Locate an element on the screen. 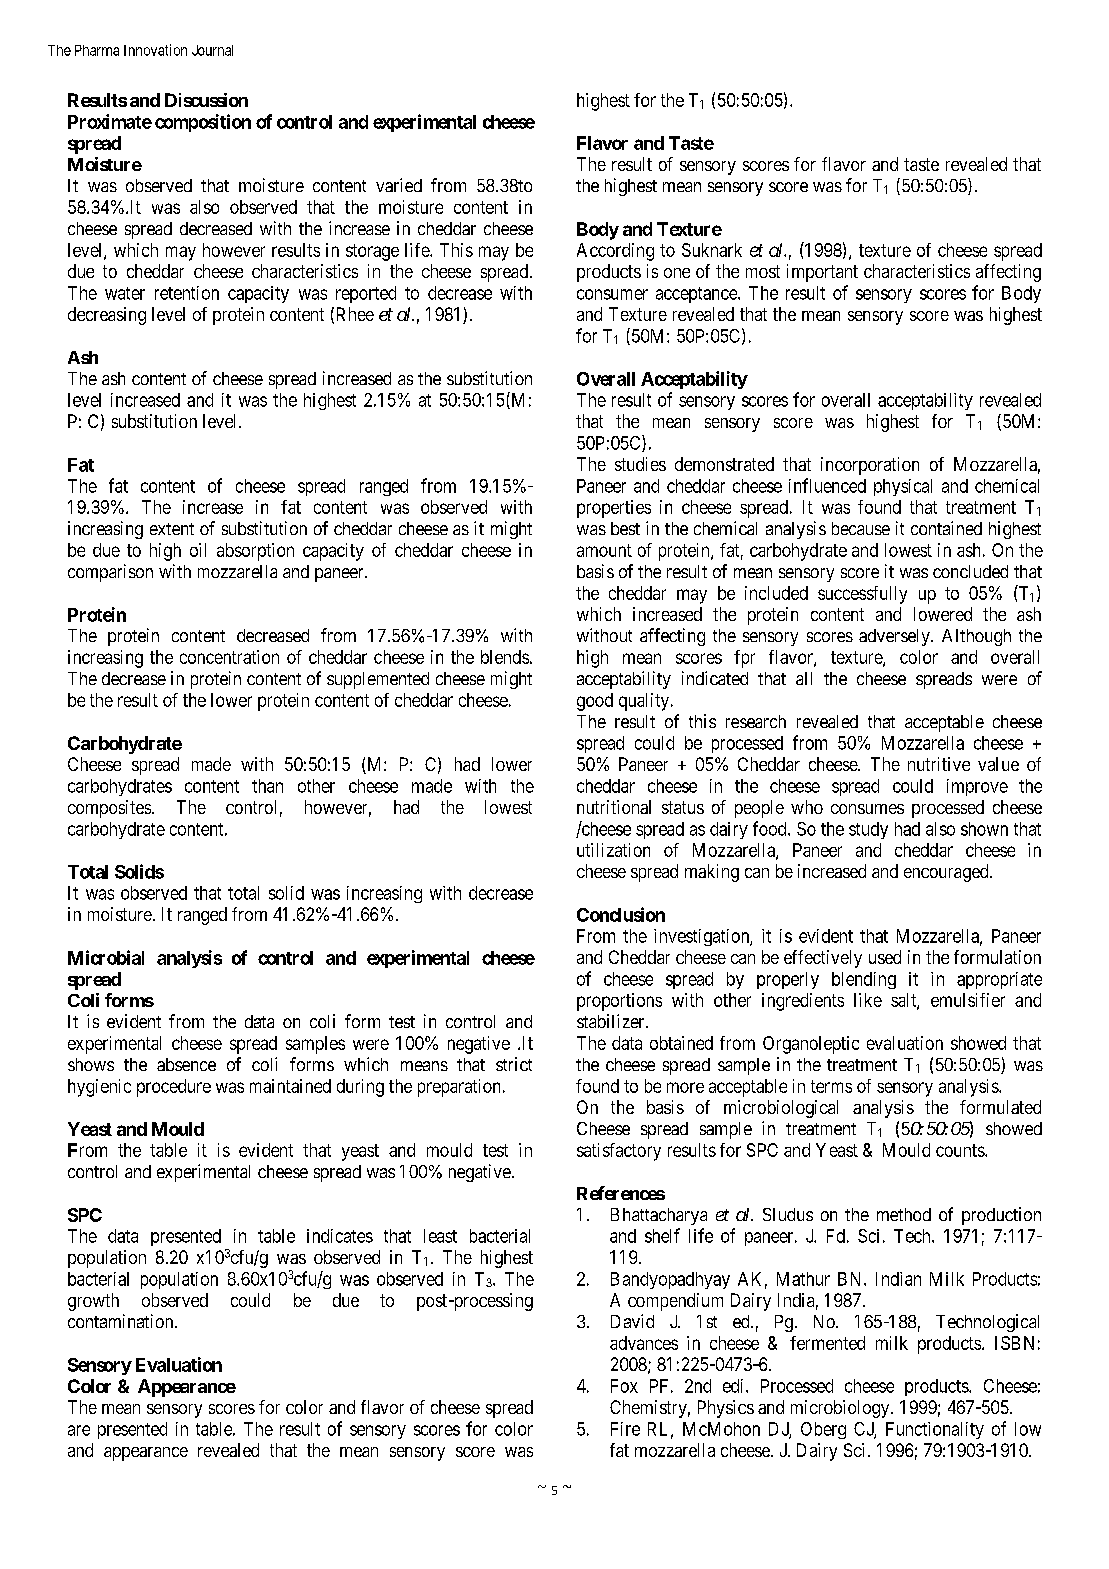  Microbial is located at coordinates (106, 957).
